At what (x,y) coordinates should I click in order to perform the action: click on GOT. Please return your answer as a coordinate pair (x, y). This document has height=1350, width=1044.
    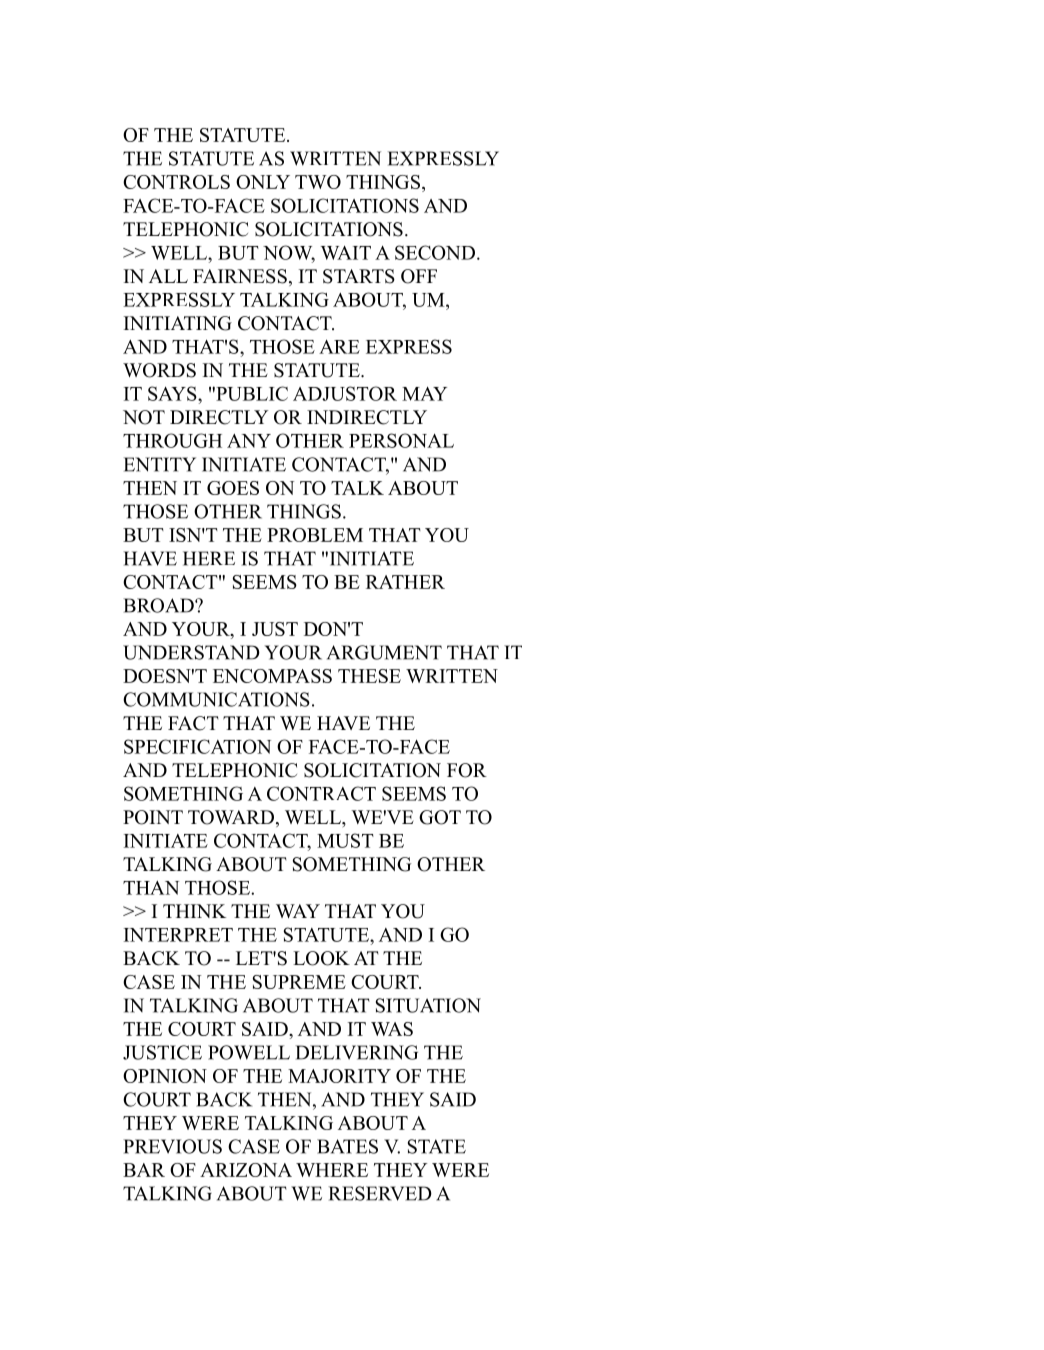
    Looking at the image, I should click on (440, 817).
